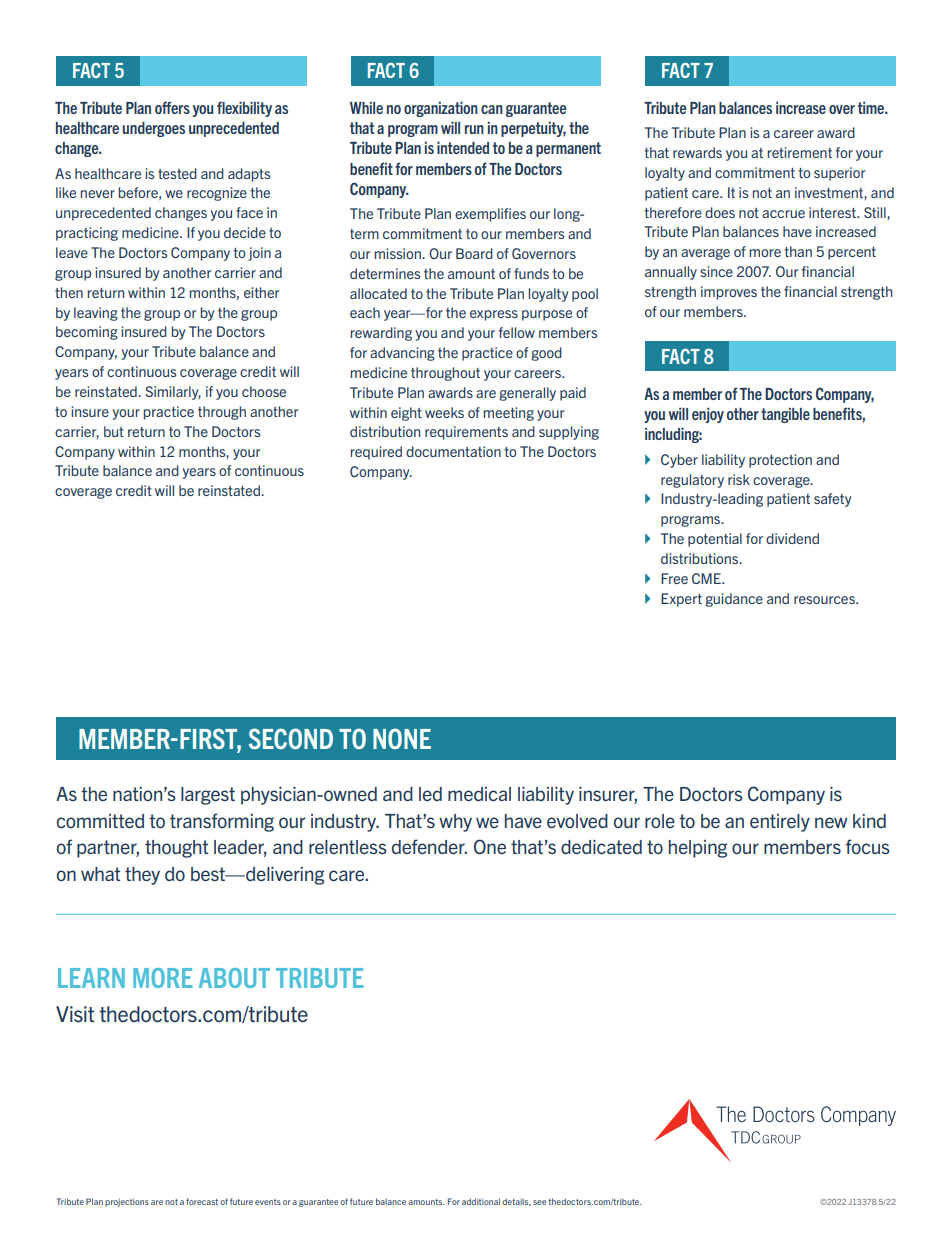 Image resolution: width=952 pixels, height=1233 pixels. I want to click on additional, so click(481, 1201).
